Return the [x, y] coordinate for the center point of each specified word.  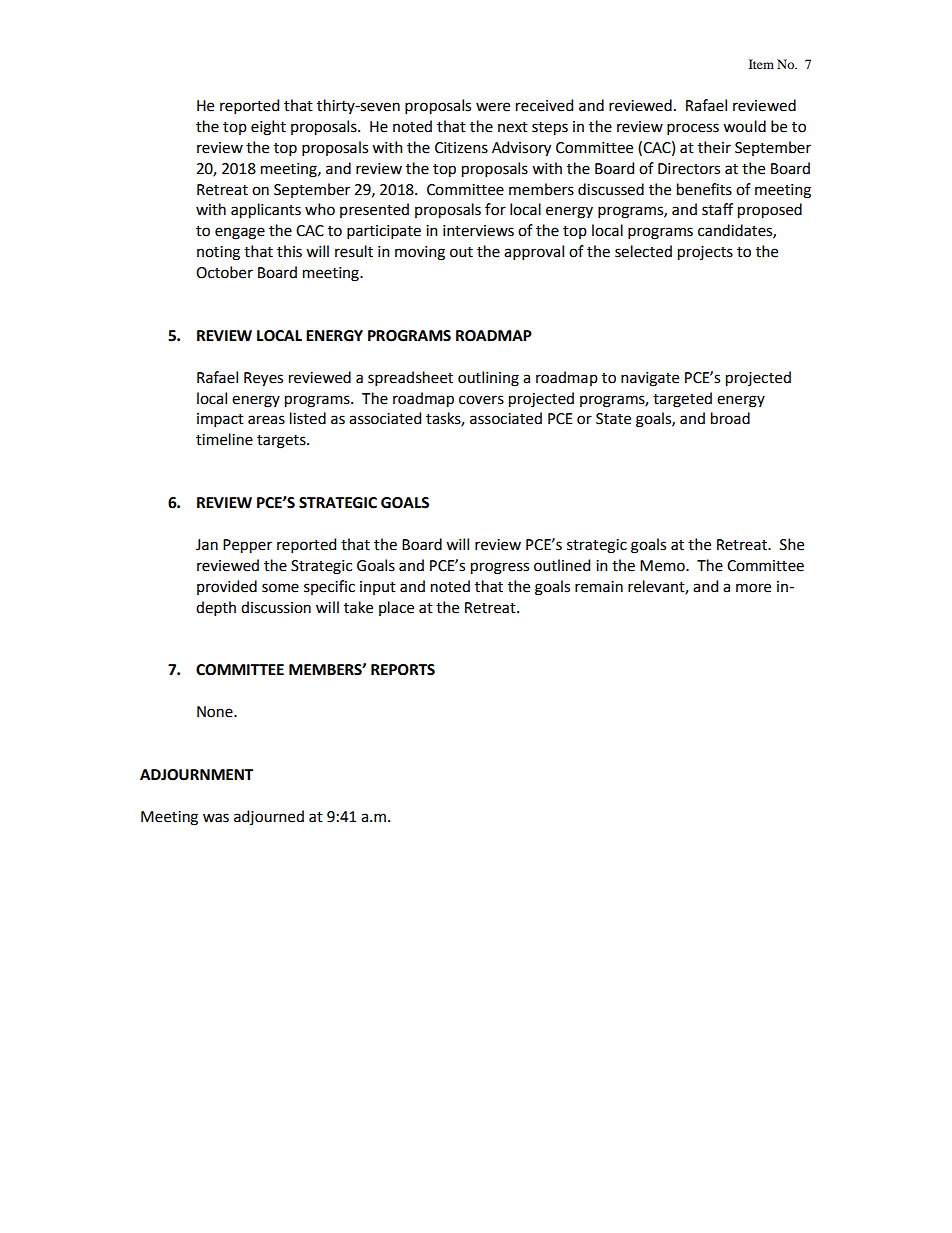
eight [268, 128]
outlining [488, 379]
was [216, 818]
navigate [650, 379]
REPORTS [403, 670]
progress [500, 568]
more [753, 588]
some [280, 588]
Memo [663, 566]
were [493, 107]
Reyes [263, 379]
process [693, 129]
